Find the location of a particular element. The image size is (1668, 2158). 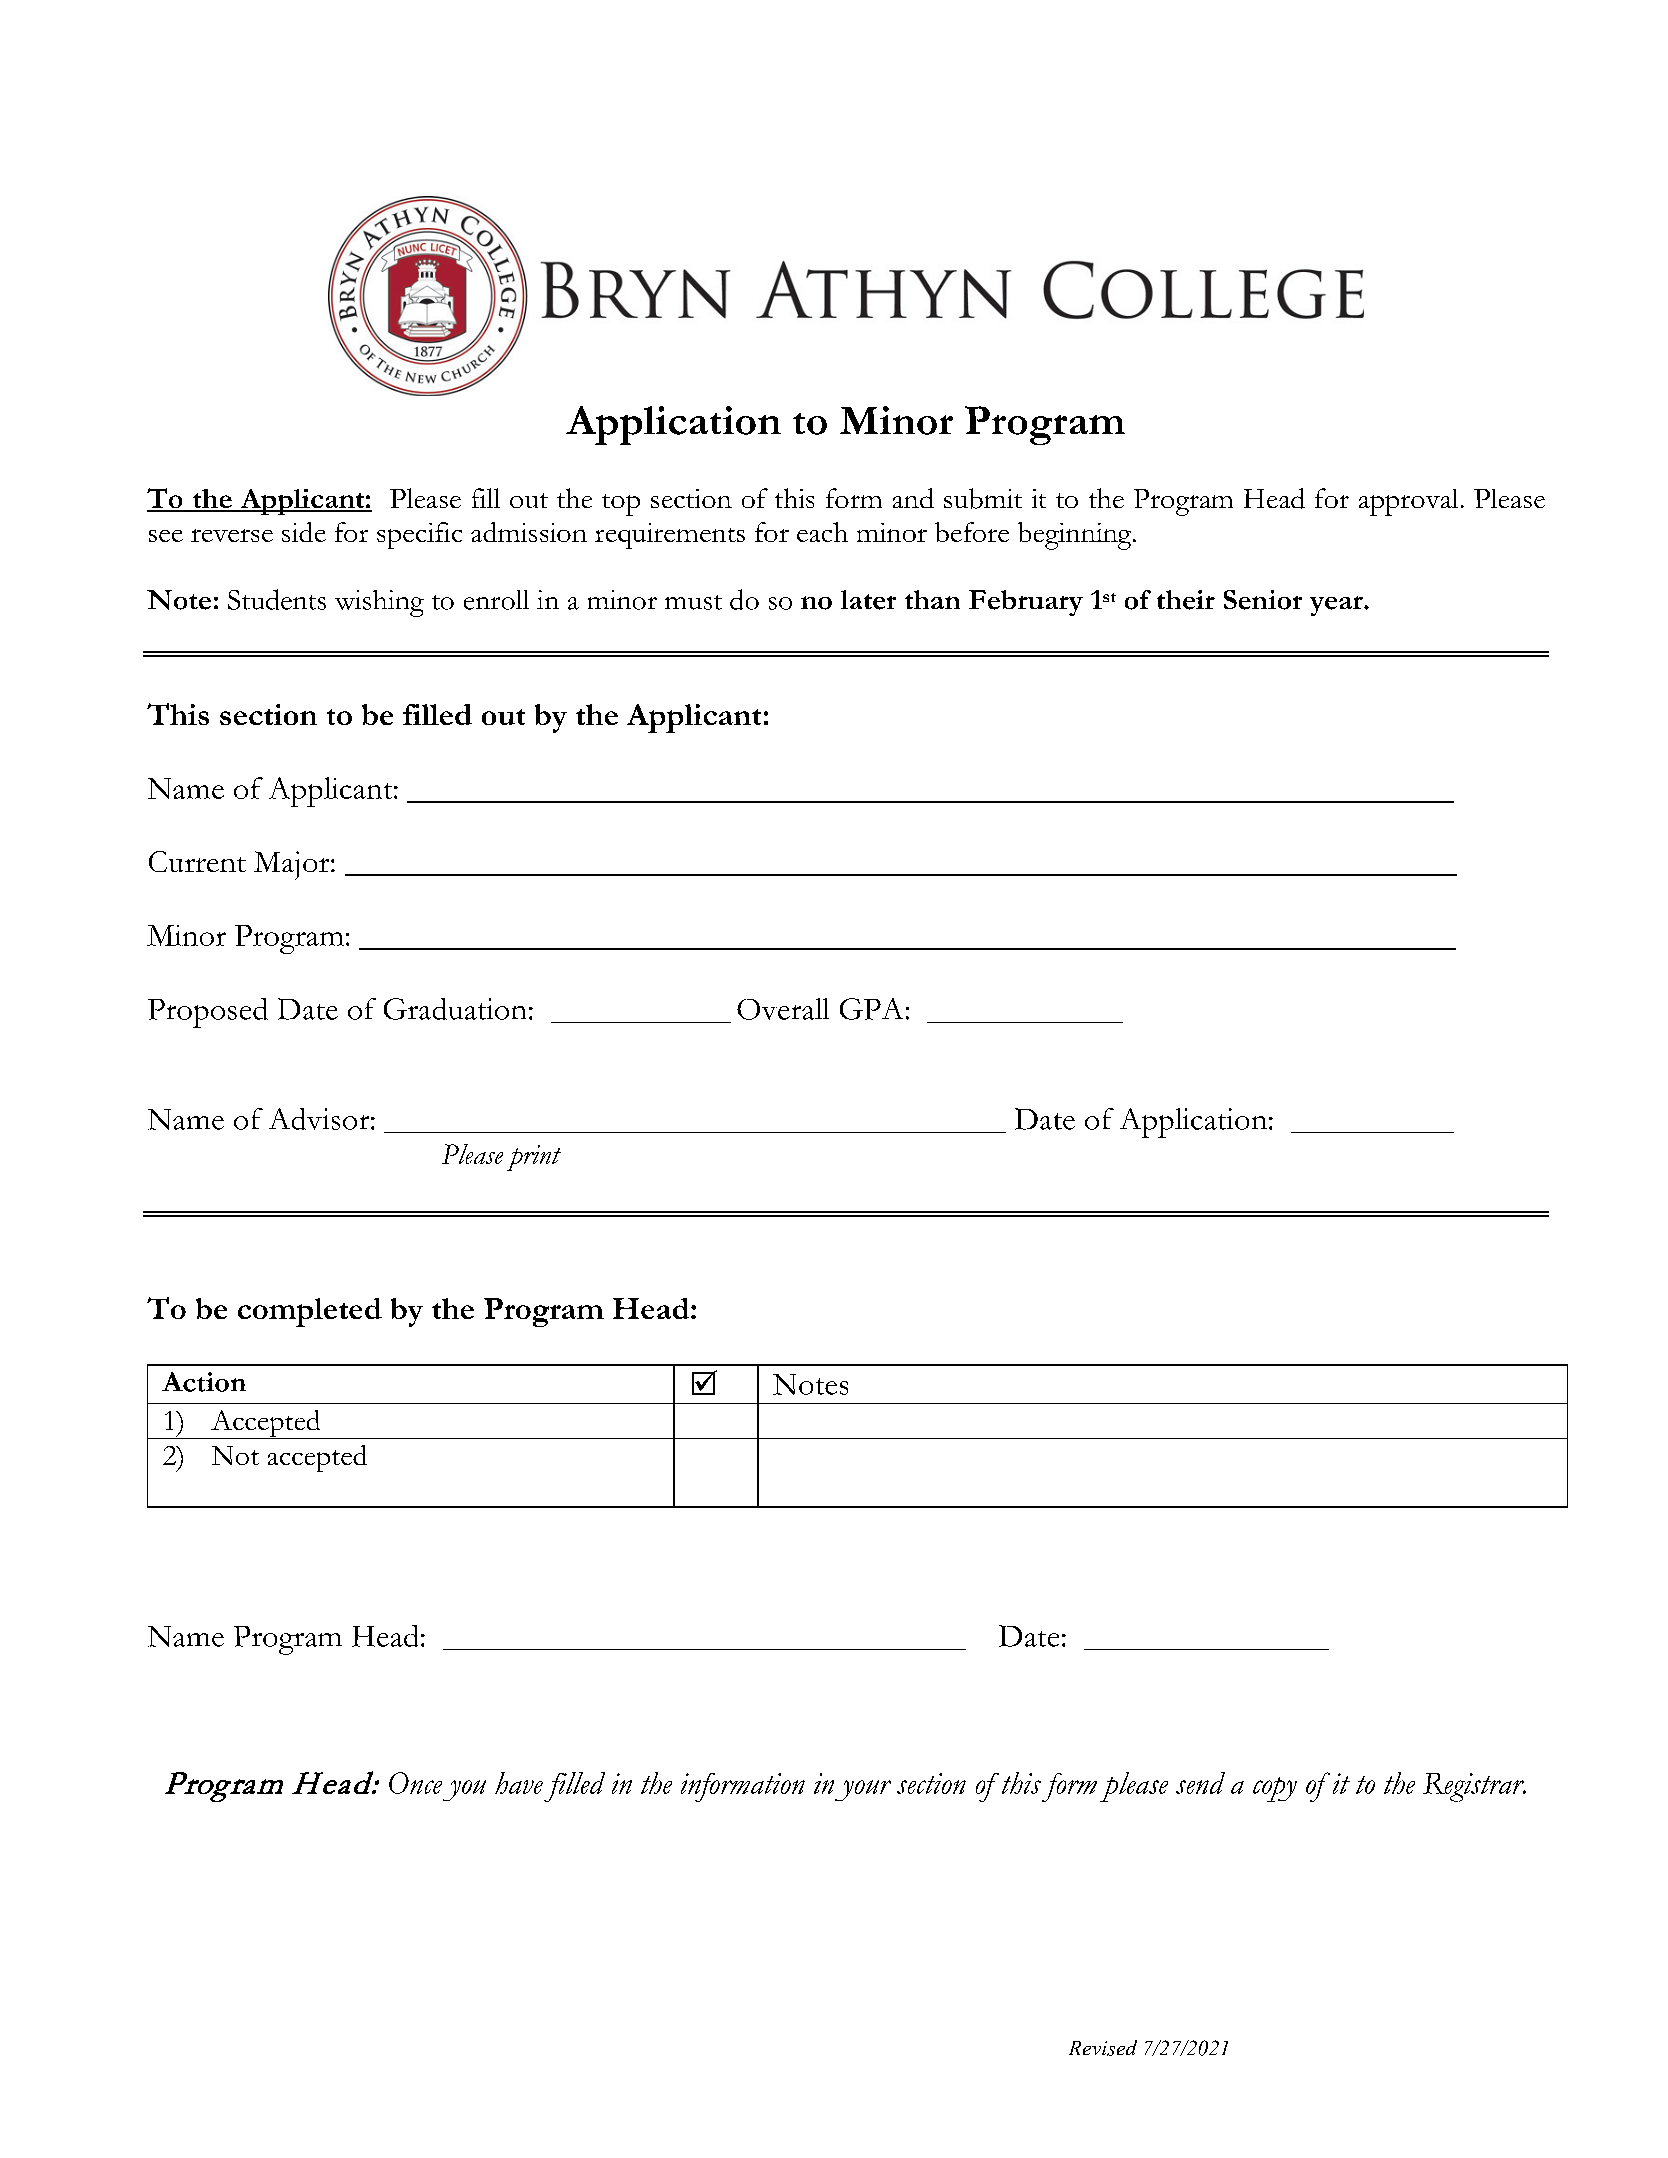

Revised is located at coordinates (1103, 2048).
